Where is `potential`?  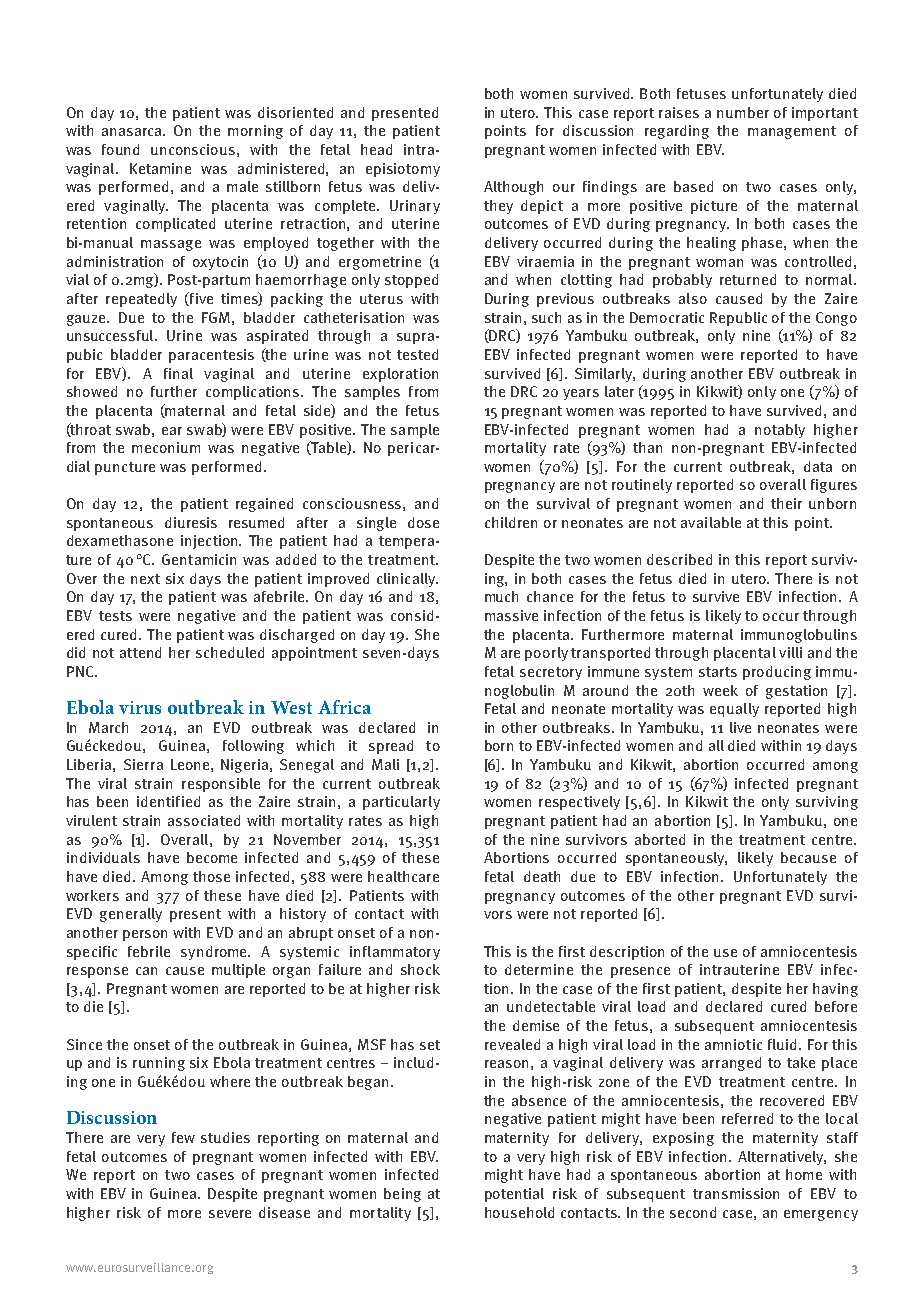 potential is located at coordinates (514, 1195).
